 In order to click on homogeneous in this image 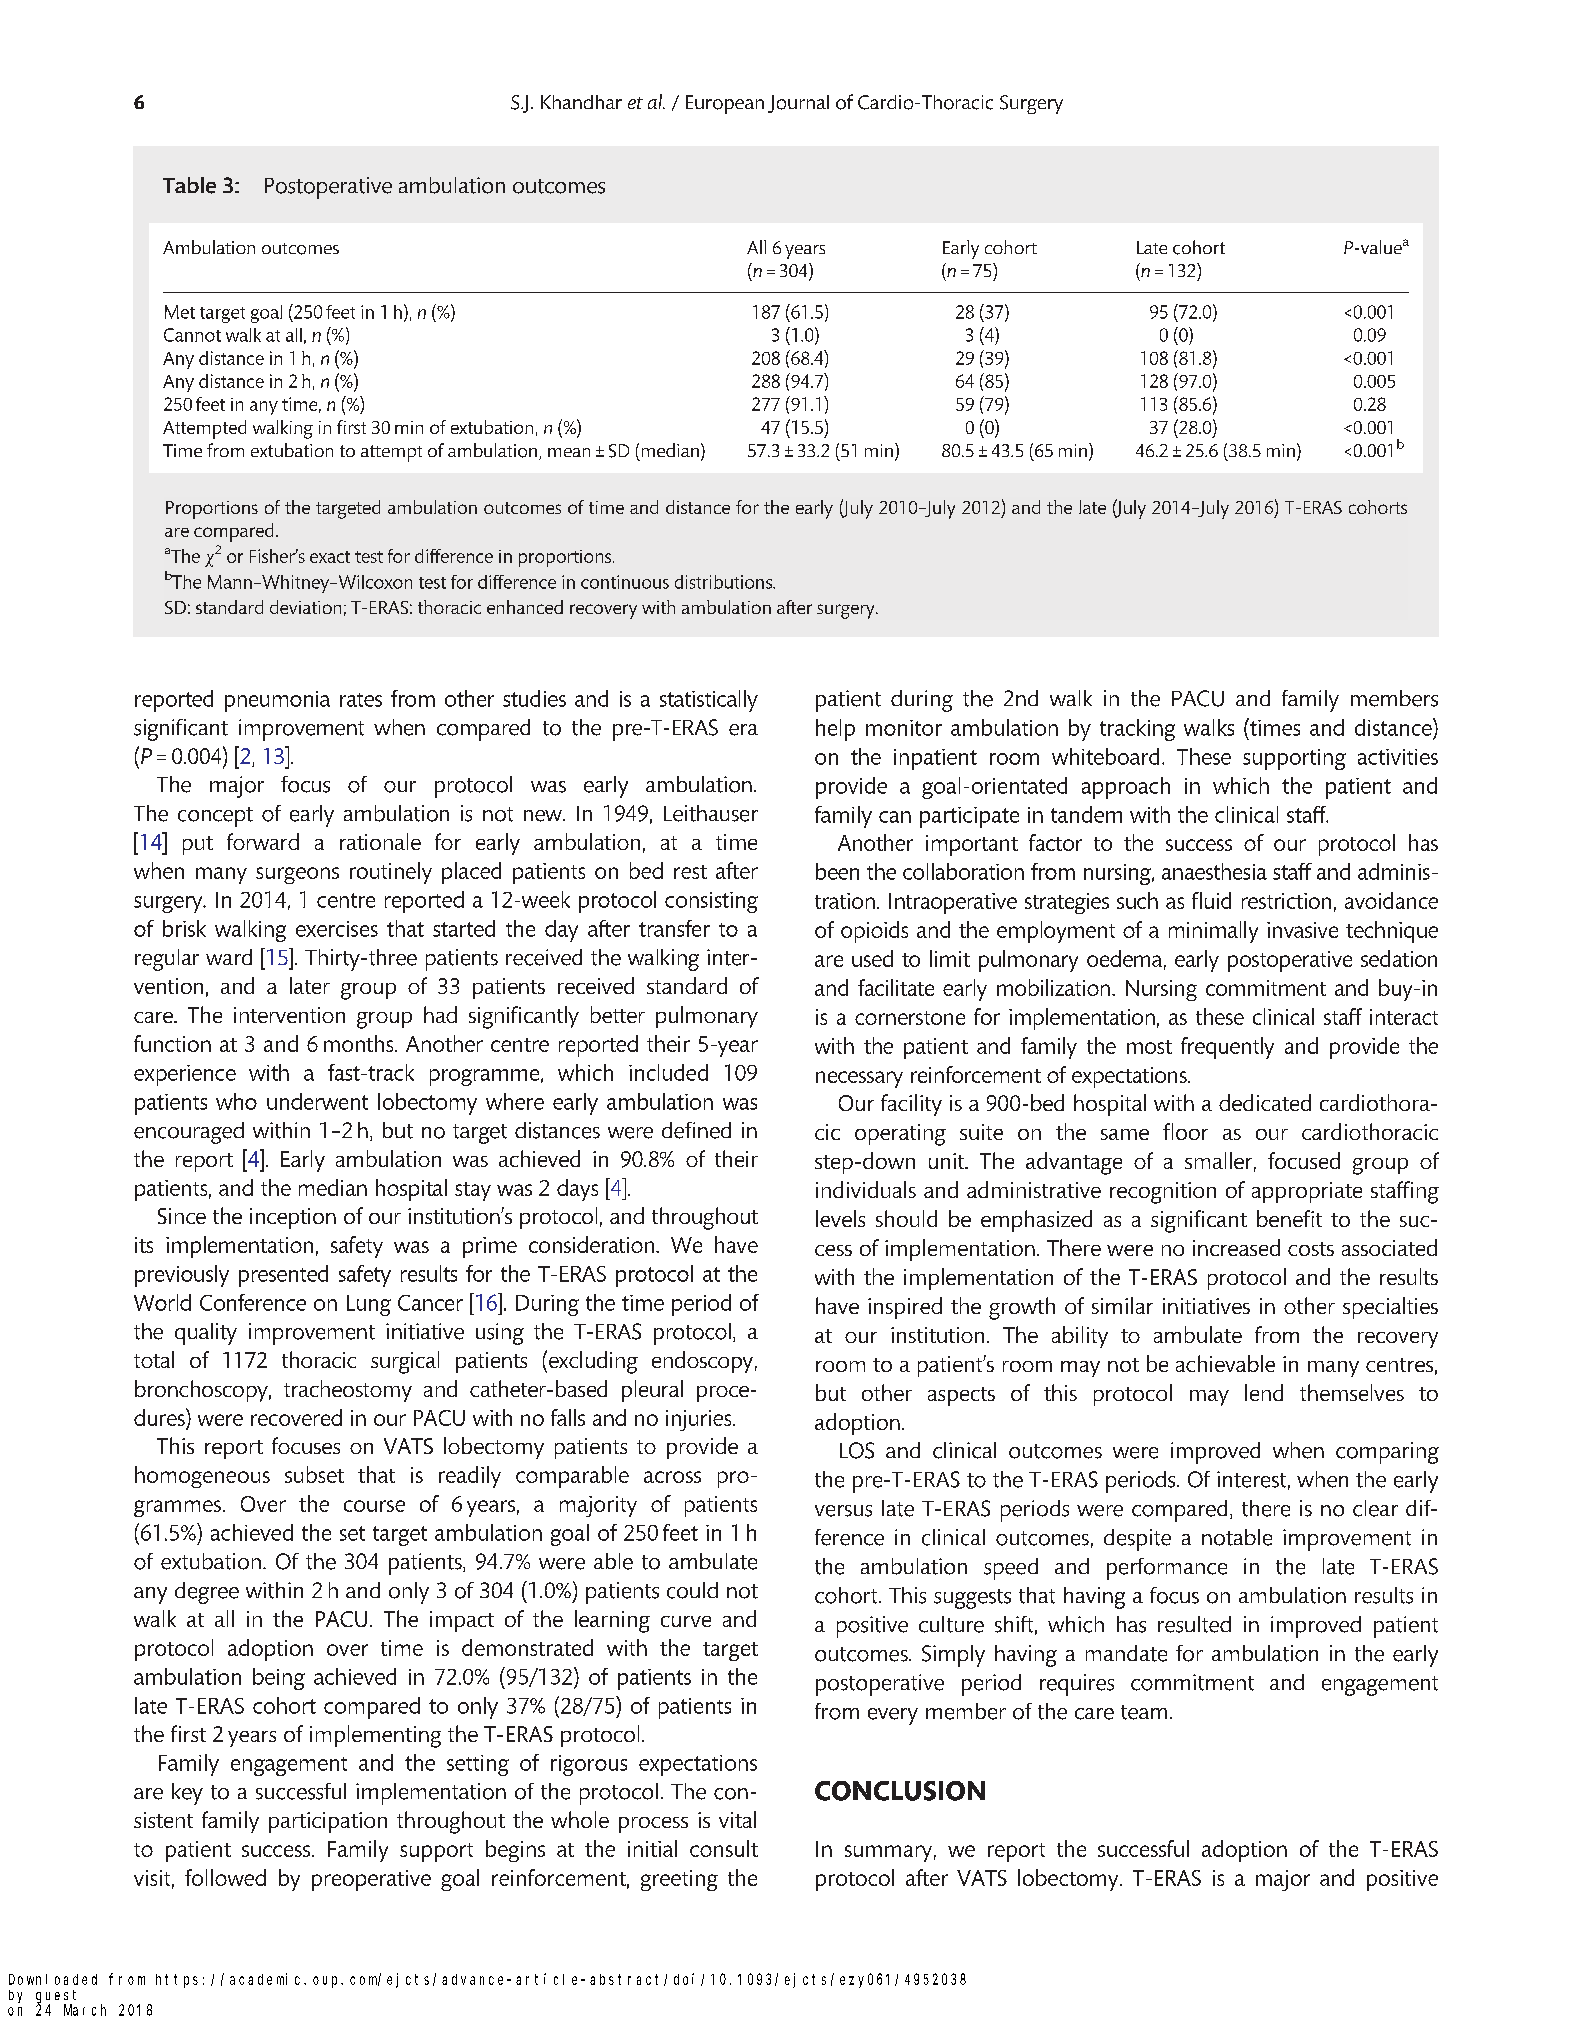, I will do `click(202, 1477)`.
